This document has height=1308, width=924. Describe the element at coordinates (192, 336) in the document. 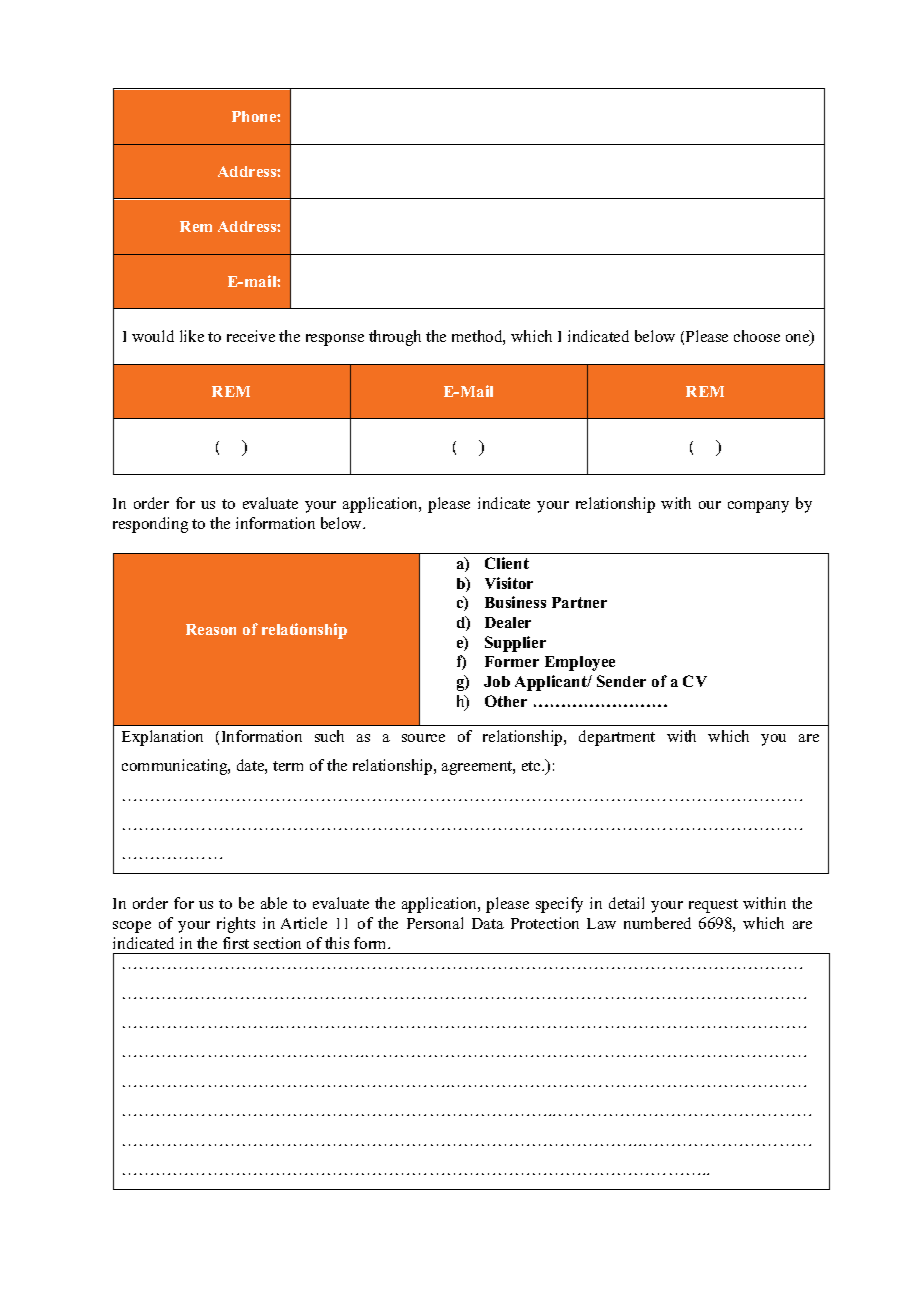

I see `like` at that location.
